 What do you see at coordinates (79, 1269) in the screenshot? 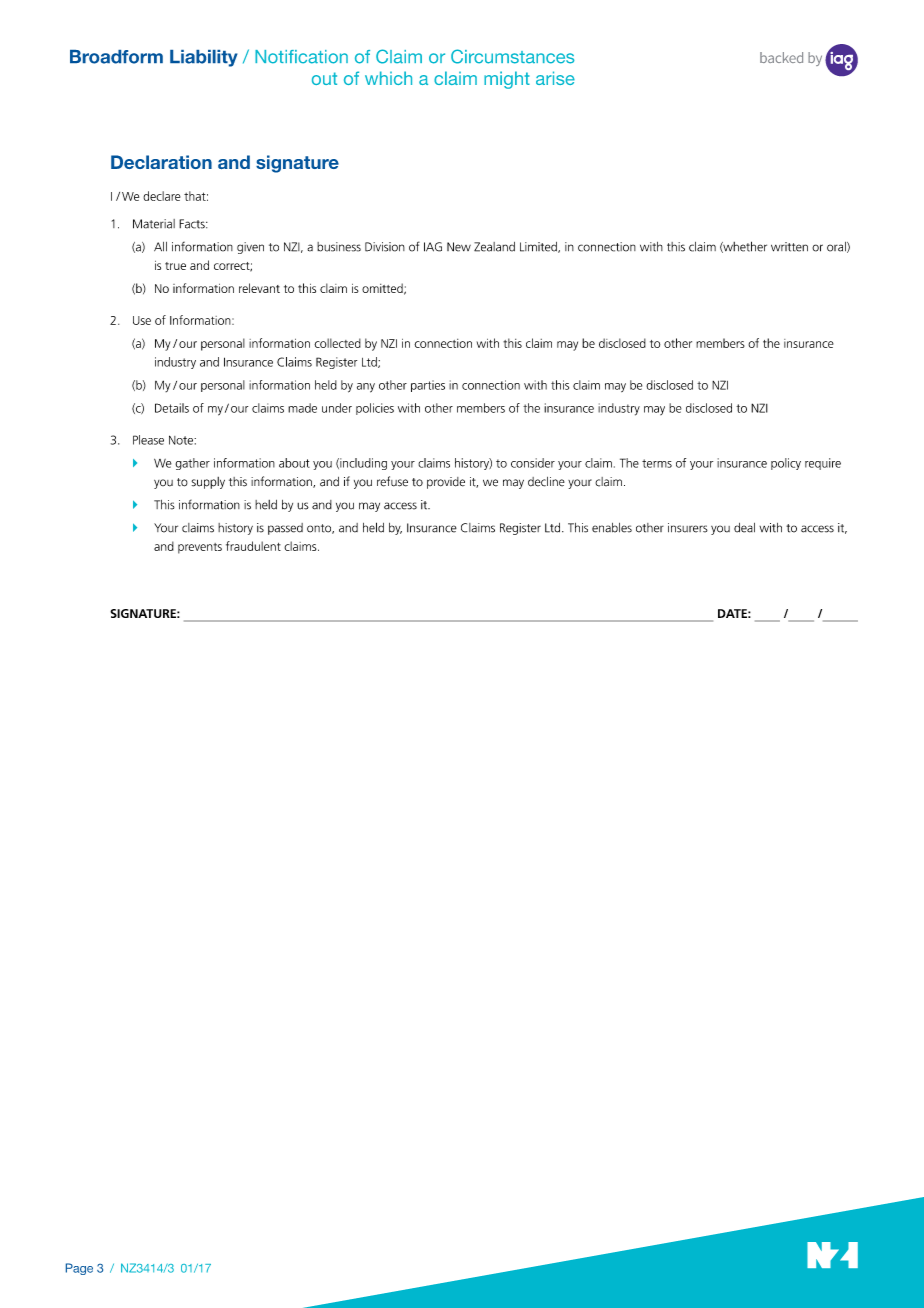
I see `Page` at bounding box center [79, 1269].
